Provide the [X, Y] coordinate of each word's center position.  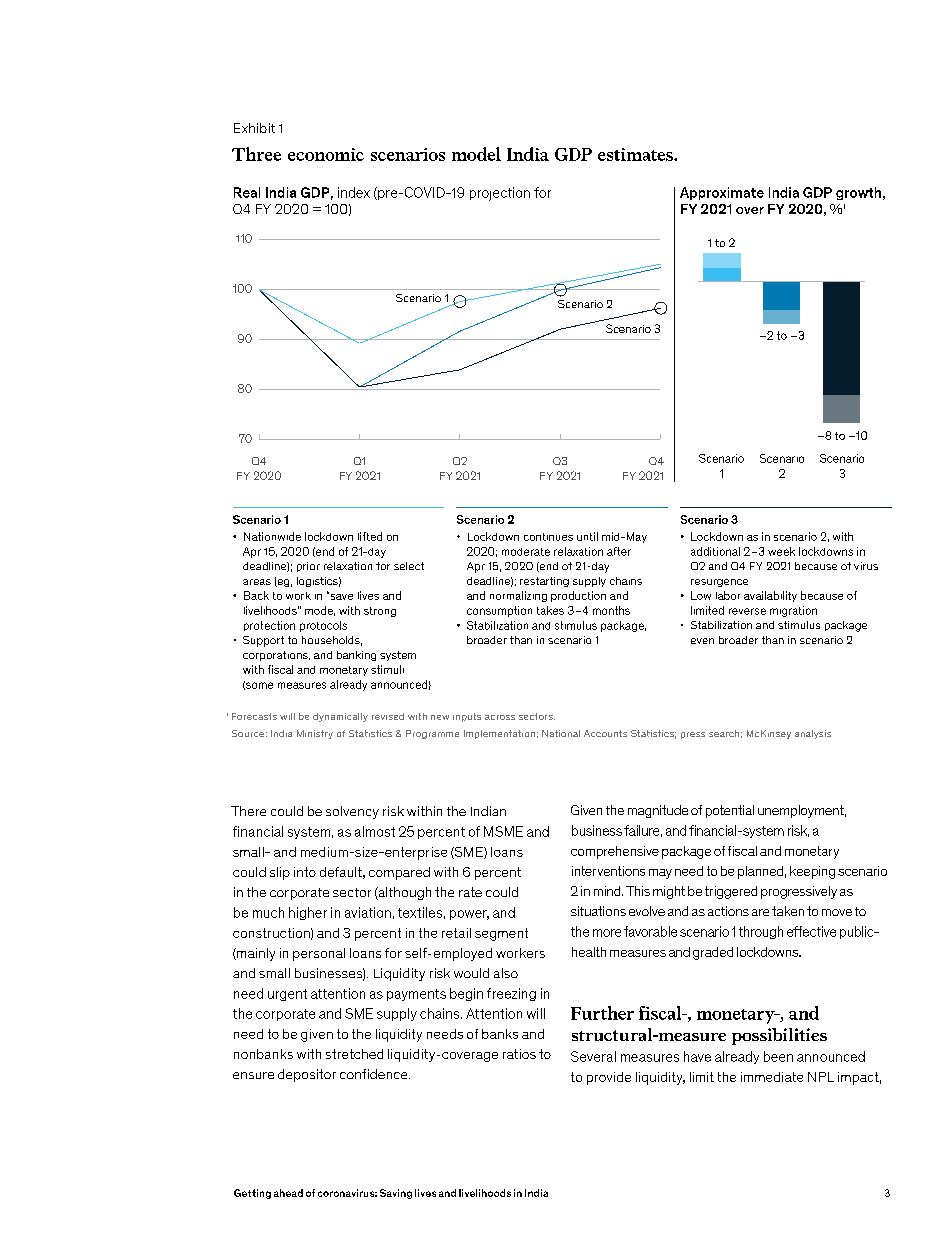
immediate [772, 1077]
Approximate [722, 193]
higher [308, 913]
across [500, 717]
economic [326, 154]
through [761, 932]
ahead [288, 1193]
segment [501, 934]
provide [609, 1078]
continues [548, 537]
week [781, 551]
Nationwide [272, 536]
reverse [747, 611]
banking [356, 656]
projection [500, 194]
